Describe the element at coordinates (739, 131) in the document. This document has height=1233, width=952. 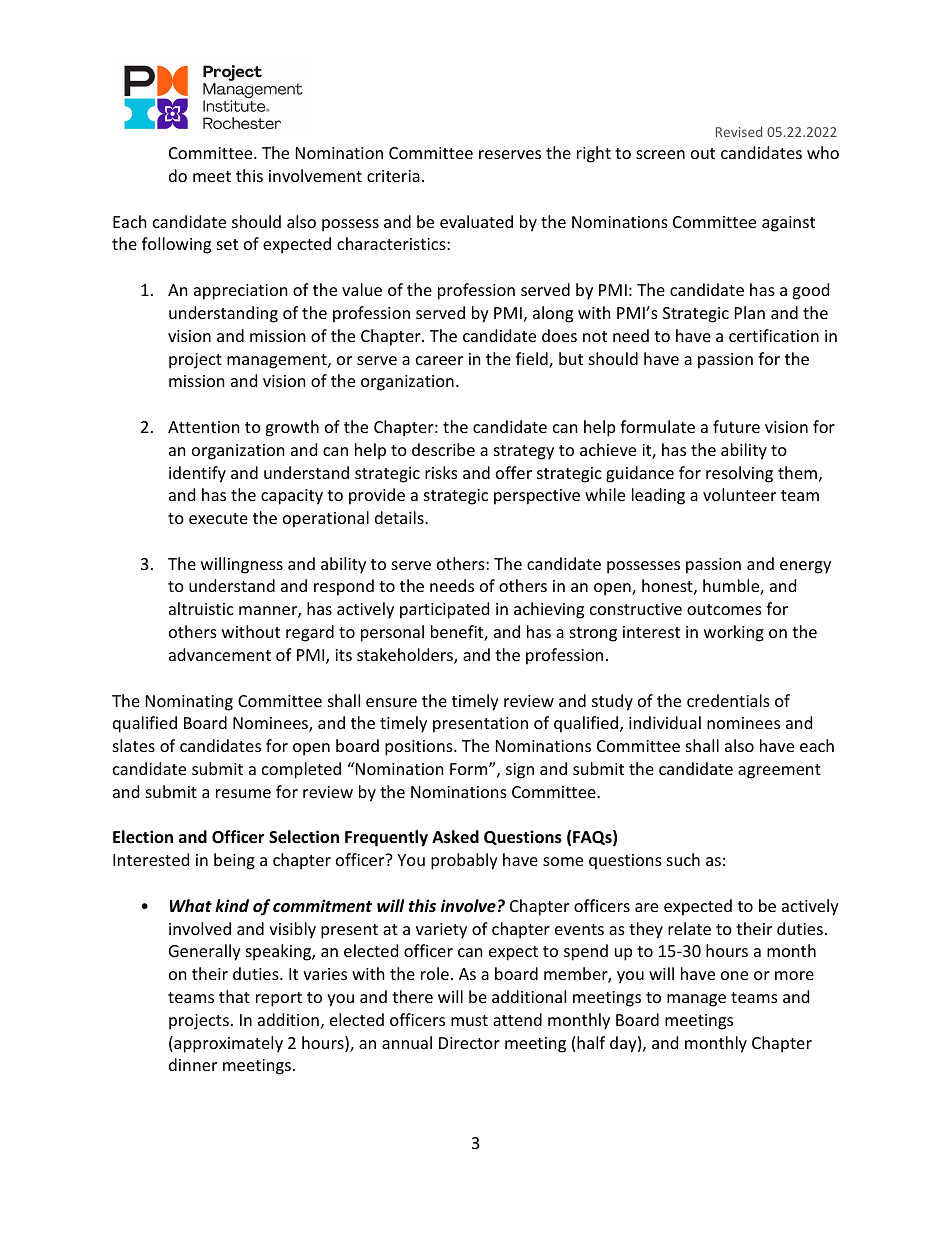
I see `Revised` at that location.
